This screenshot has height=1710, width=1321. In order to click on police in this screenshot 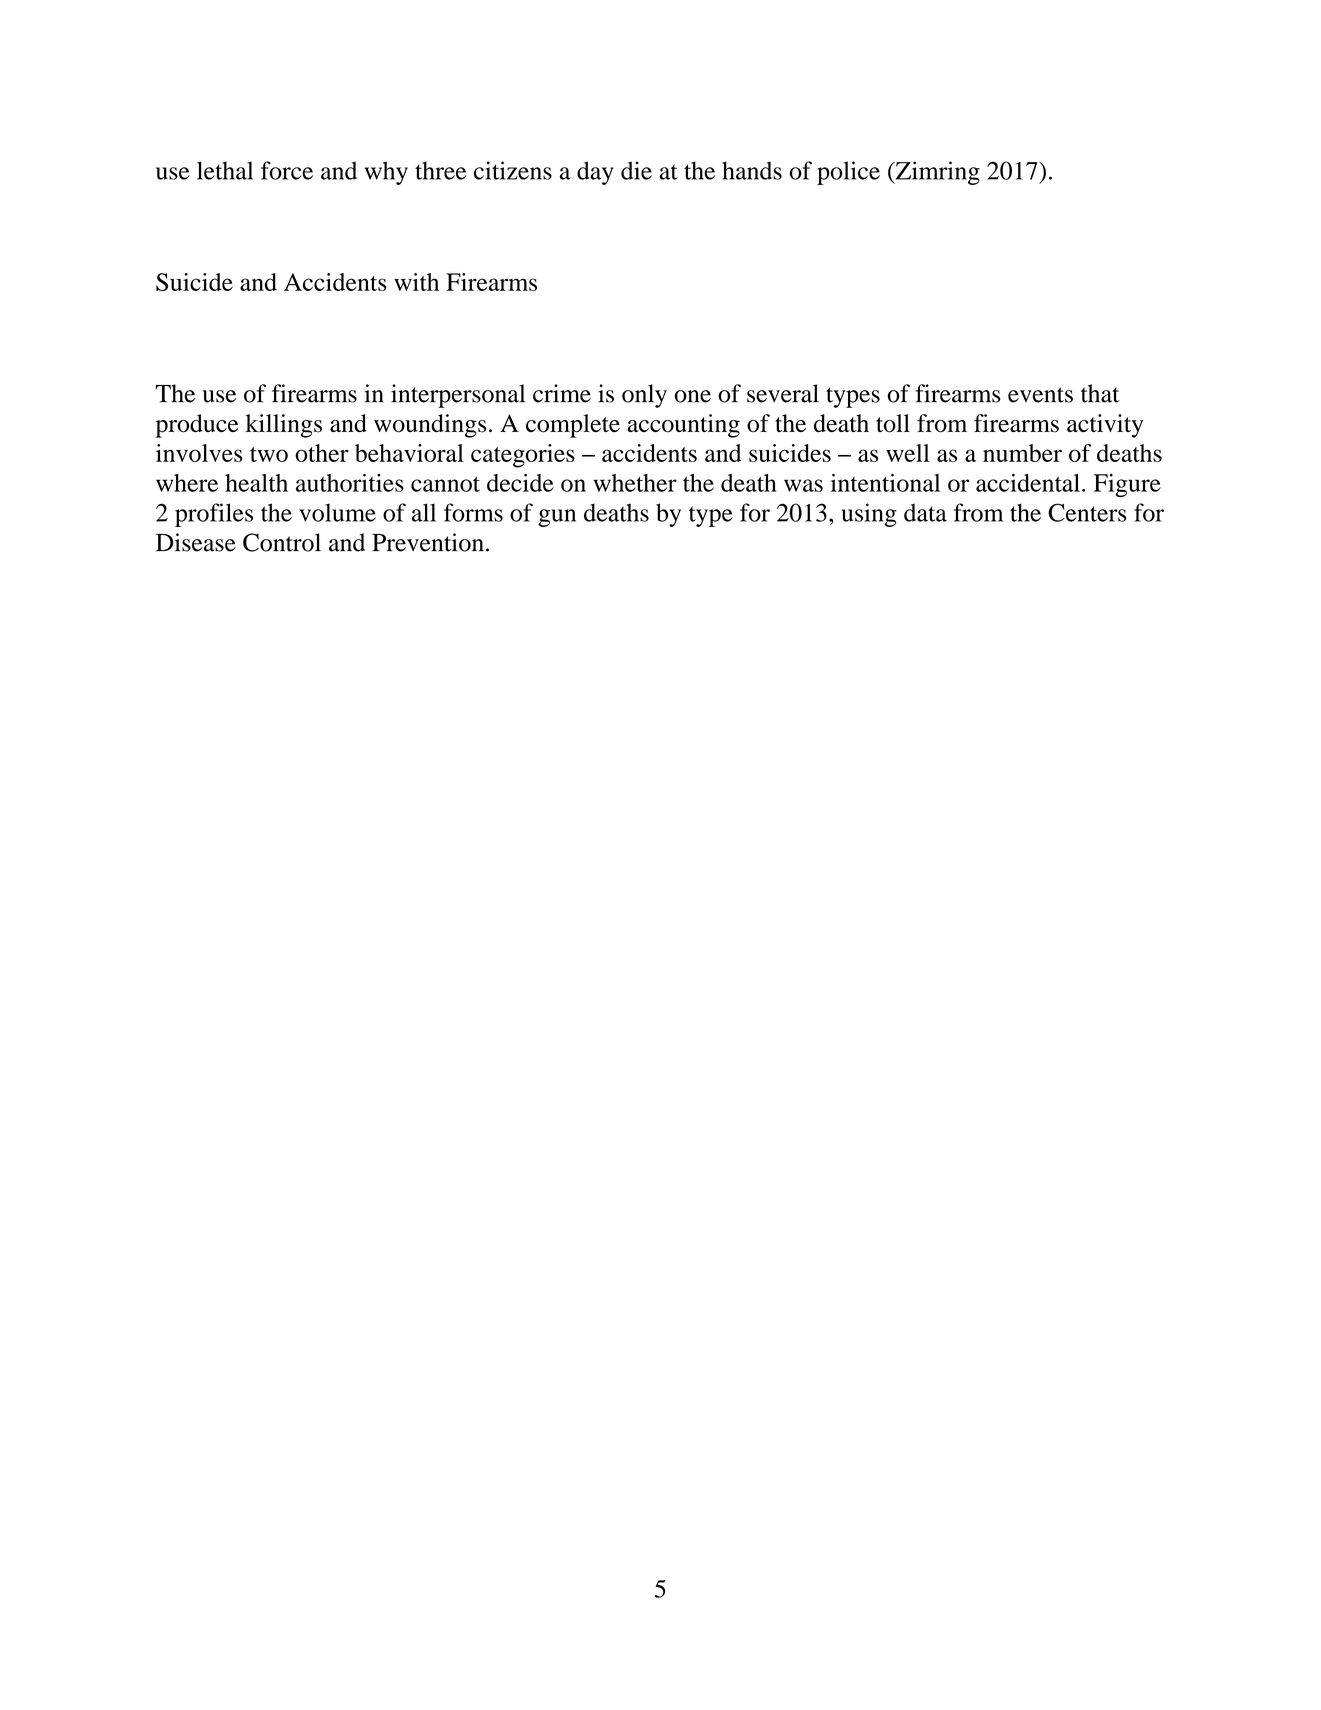, I will do `click(848, 173)`.
